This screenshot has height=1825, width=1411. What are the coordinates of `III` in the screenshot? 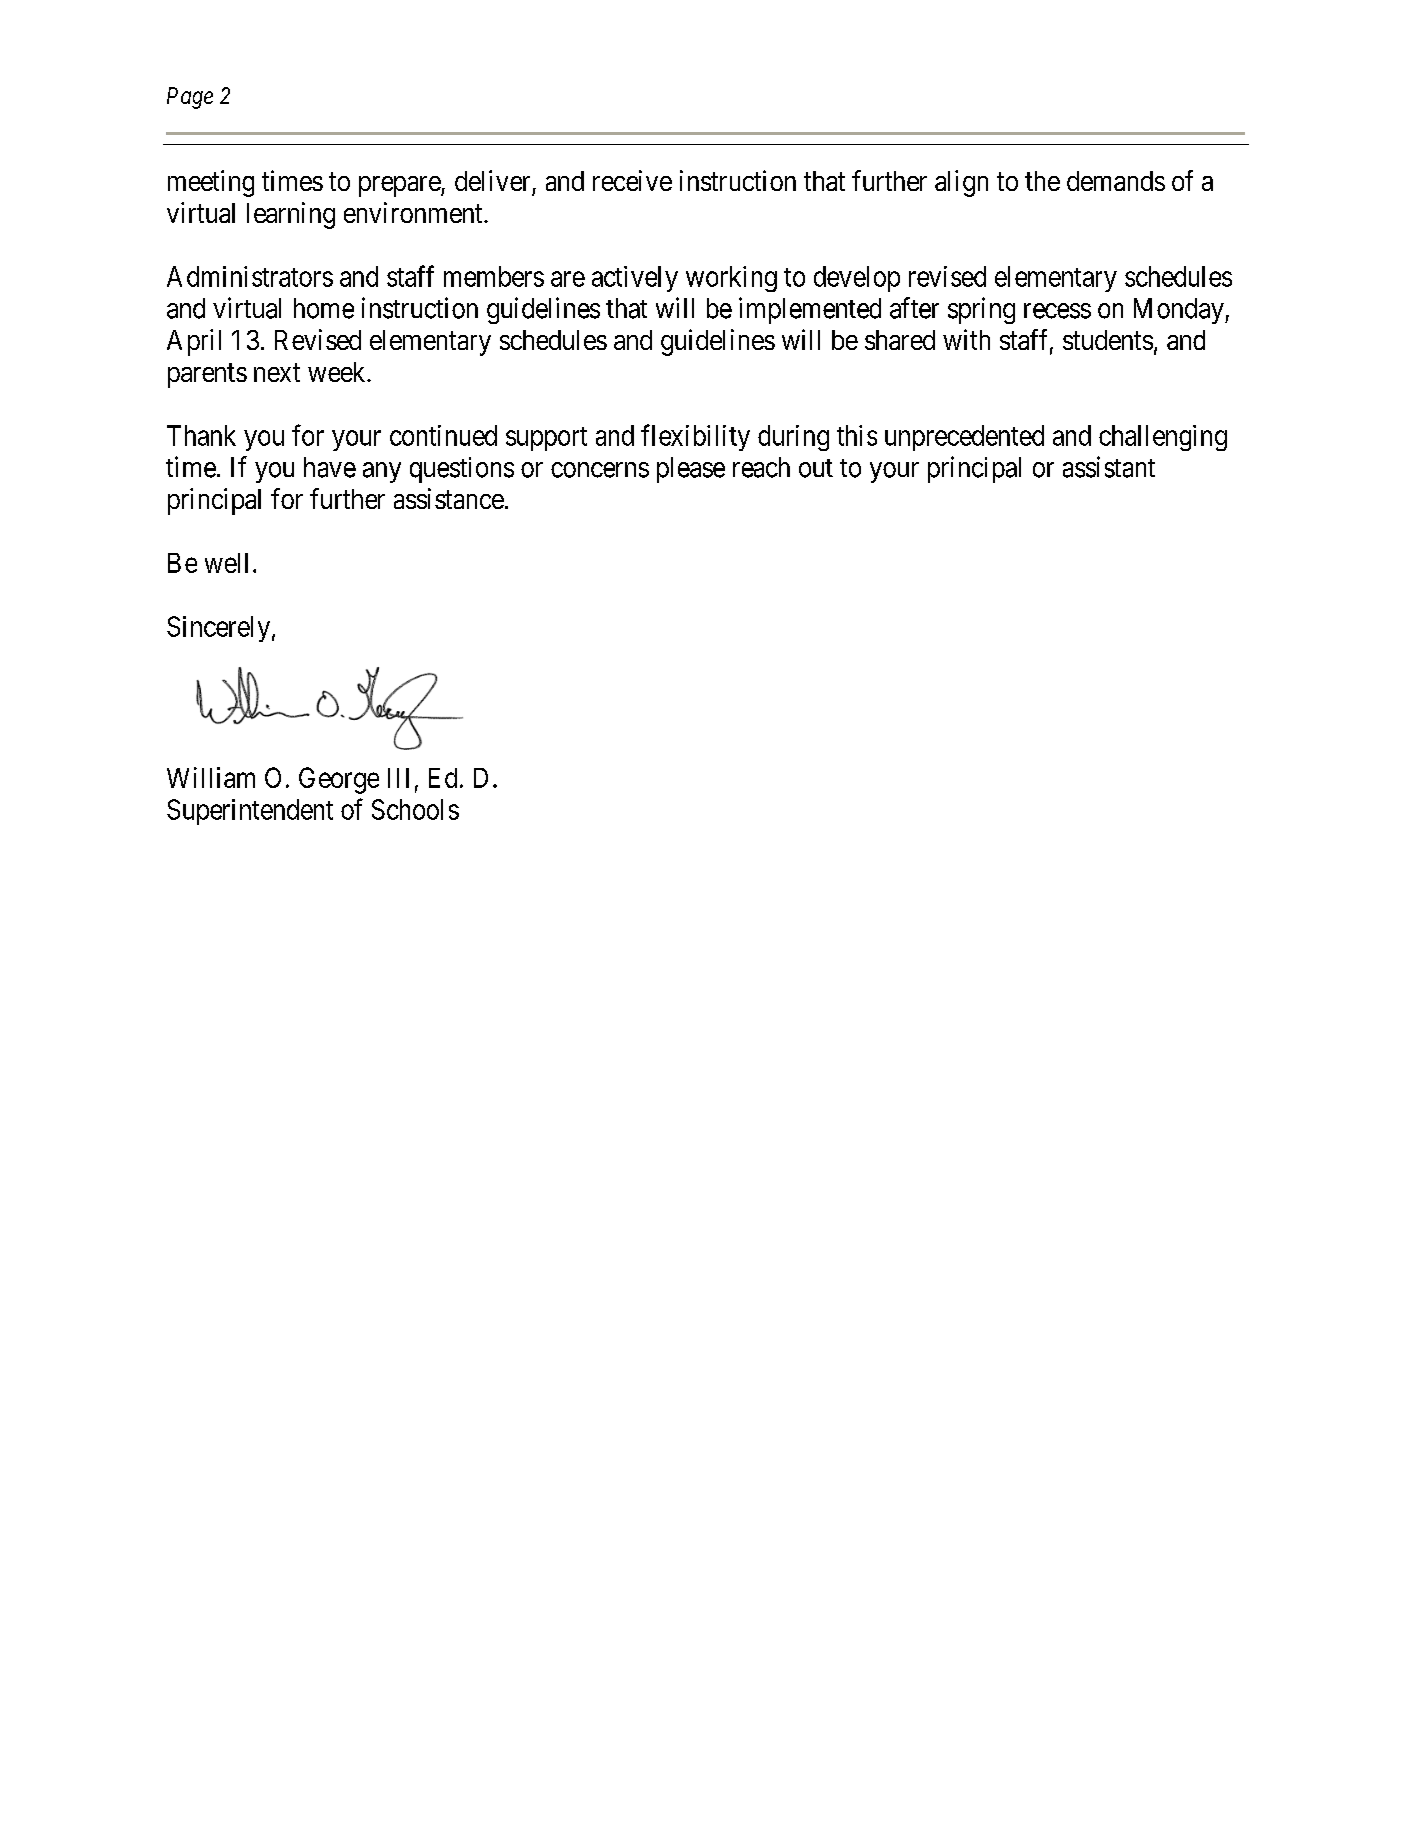 It's located at (398, 778).
